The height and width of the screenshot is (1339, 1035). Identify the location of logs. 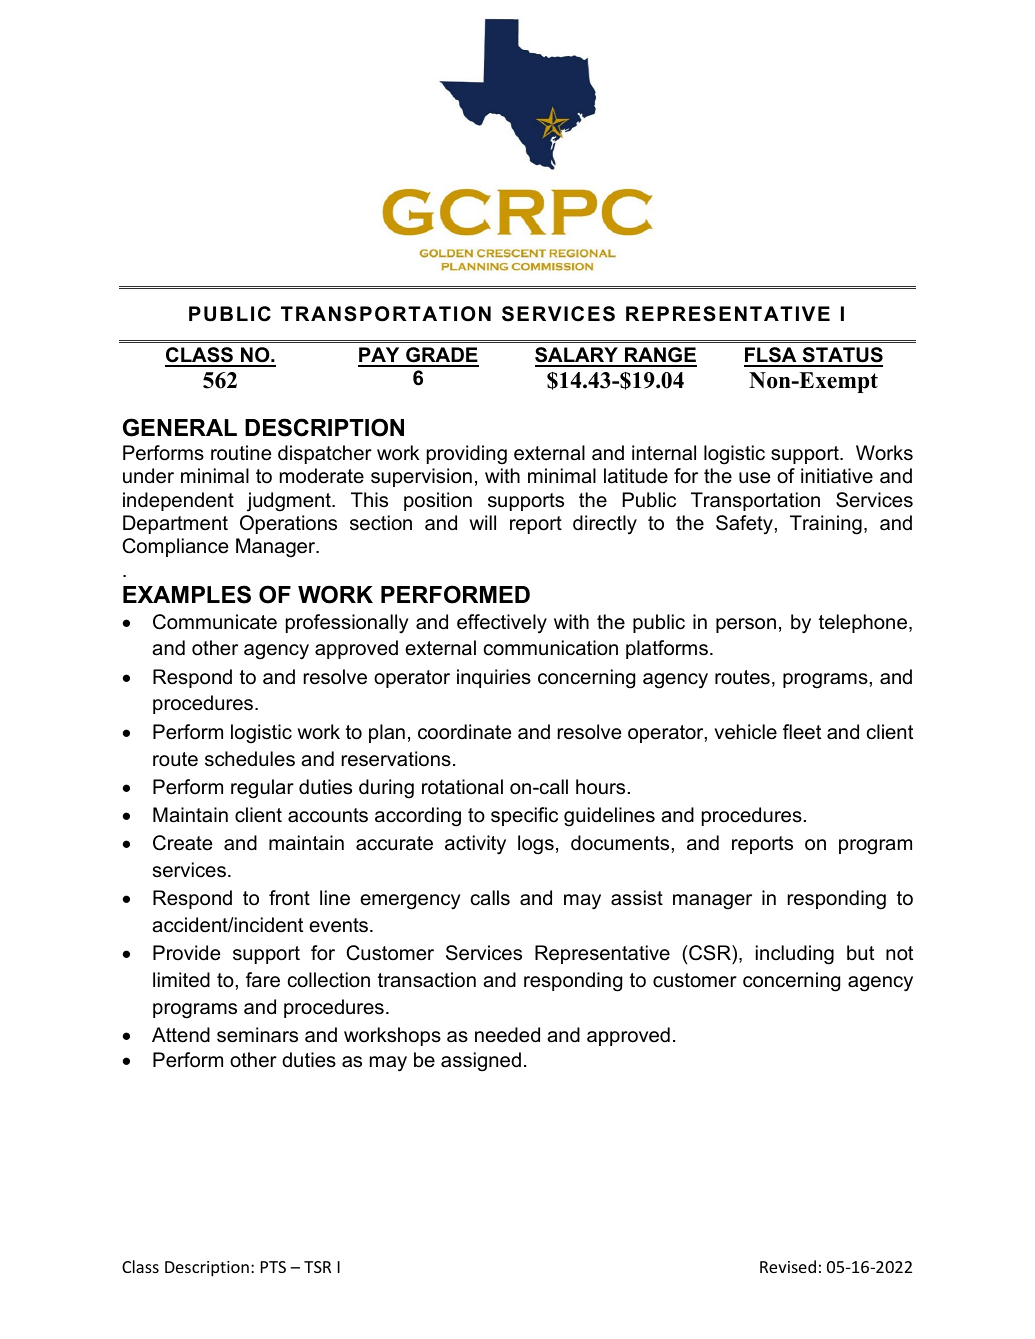
(536, 845).
